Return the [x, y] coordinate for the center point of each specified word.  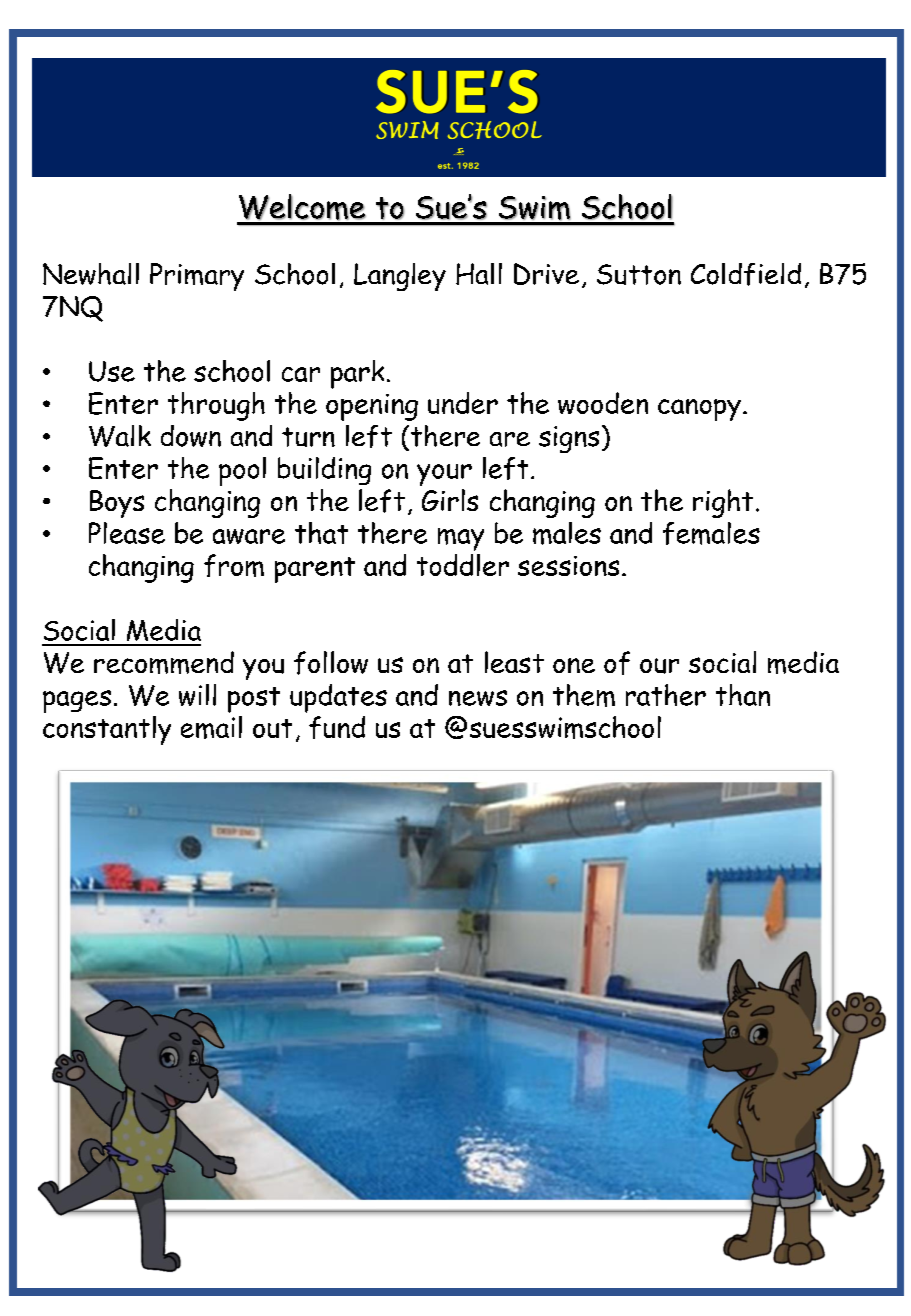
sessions [568, 566]
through [216, 406]
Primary [197, 277]
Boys [117, 504]
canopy [699, 410]
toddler [463, 565]
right [723, 503]
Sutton [639, 274]
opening [372, 407]
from [234, 565]
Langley [400, 277]
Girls [450, 500]
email [211, 727]
